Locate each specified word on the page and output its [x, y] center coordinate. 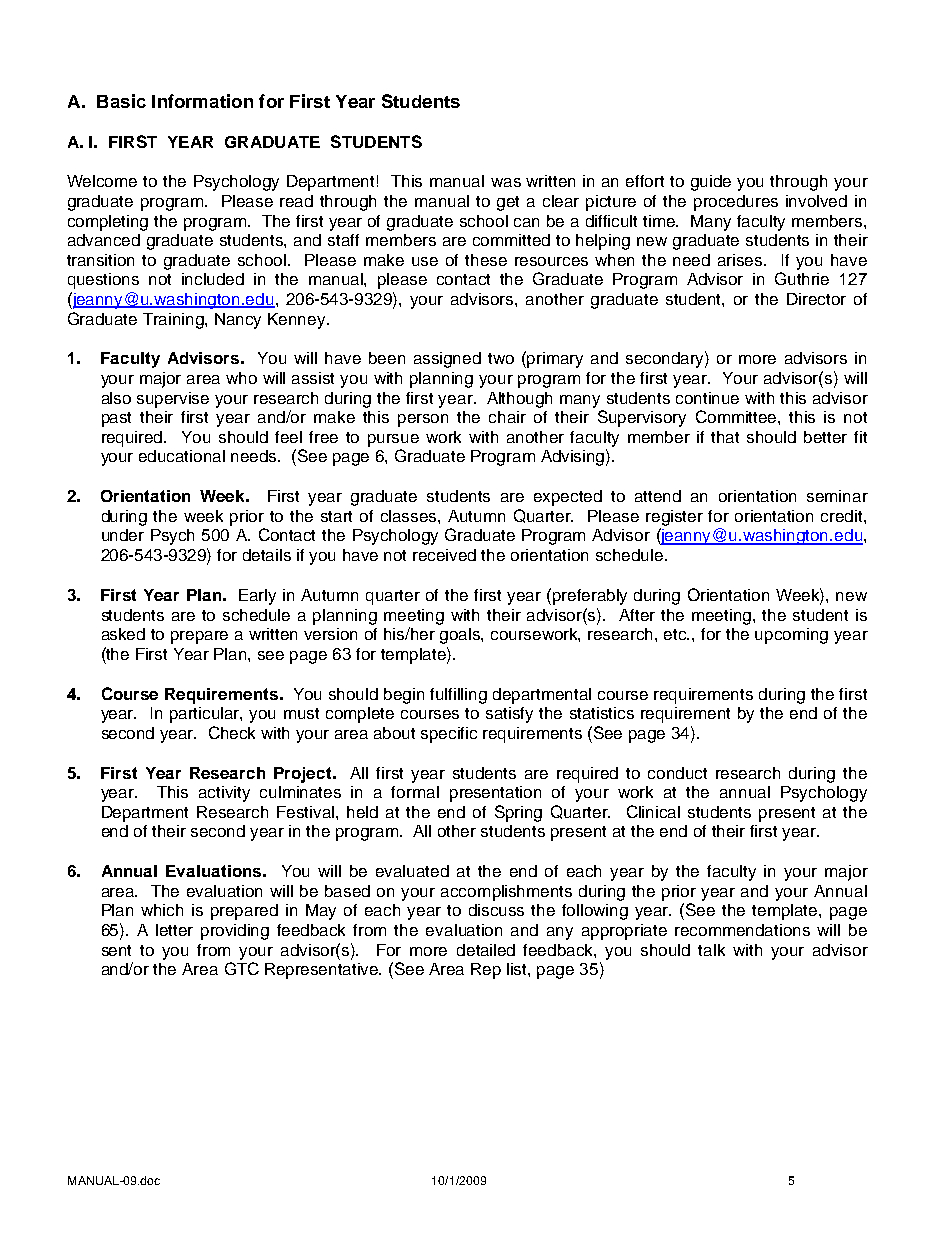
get [508, 203]
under [123, 535]
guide [711, 183]
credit [843, 516]
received [444, 555]
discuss [496, 910]
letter [174, 930]
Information [202, 101]
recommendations [742, 930]
